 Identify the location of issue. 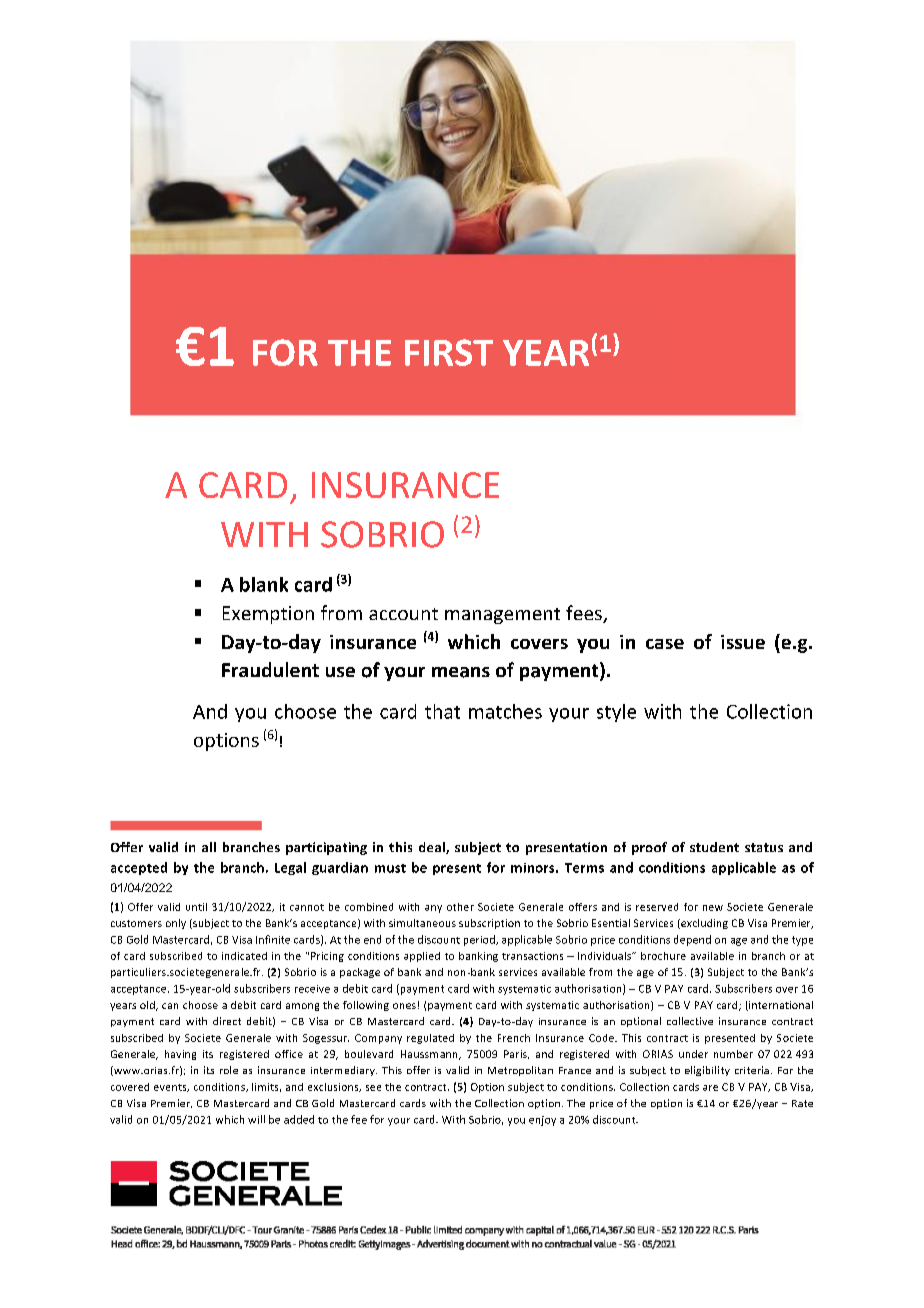
(743, 642).
